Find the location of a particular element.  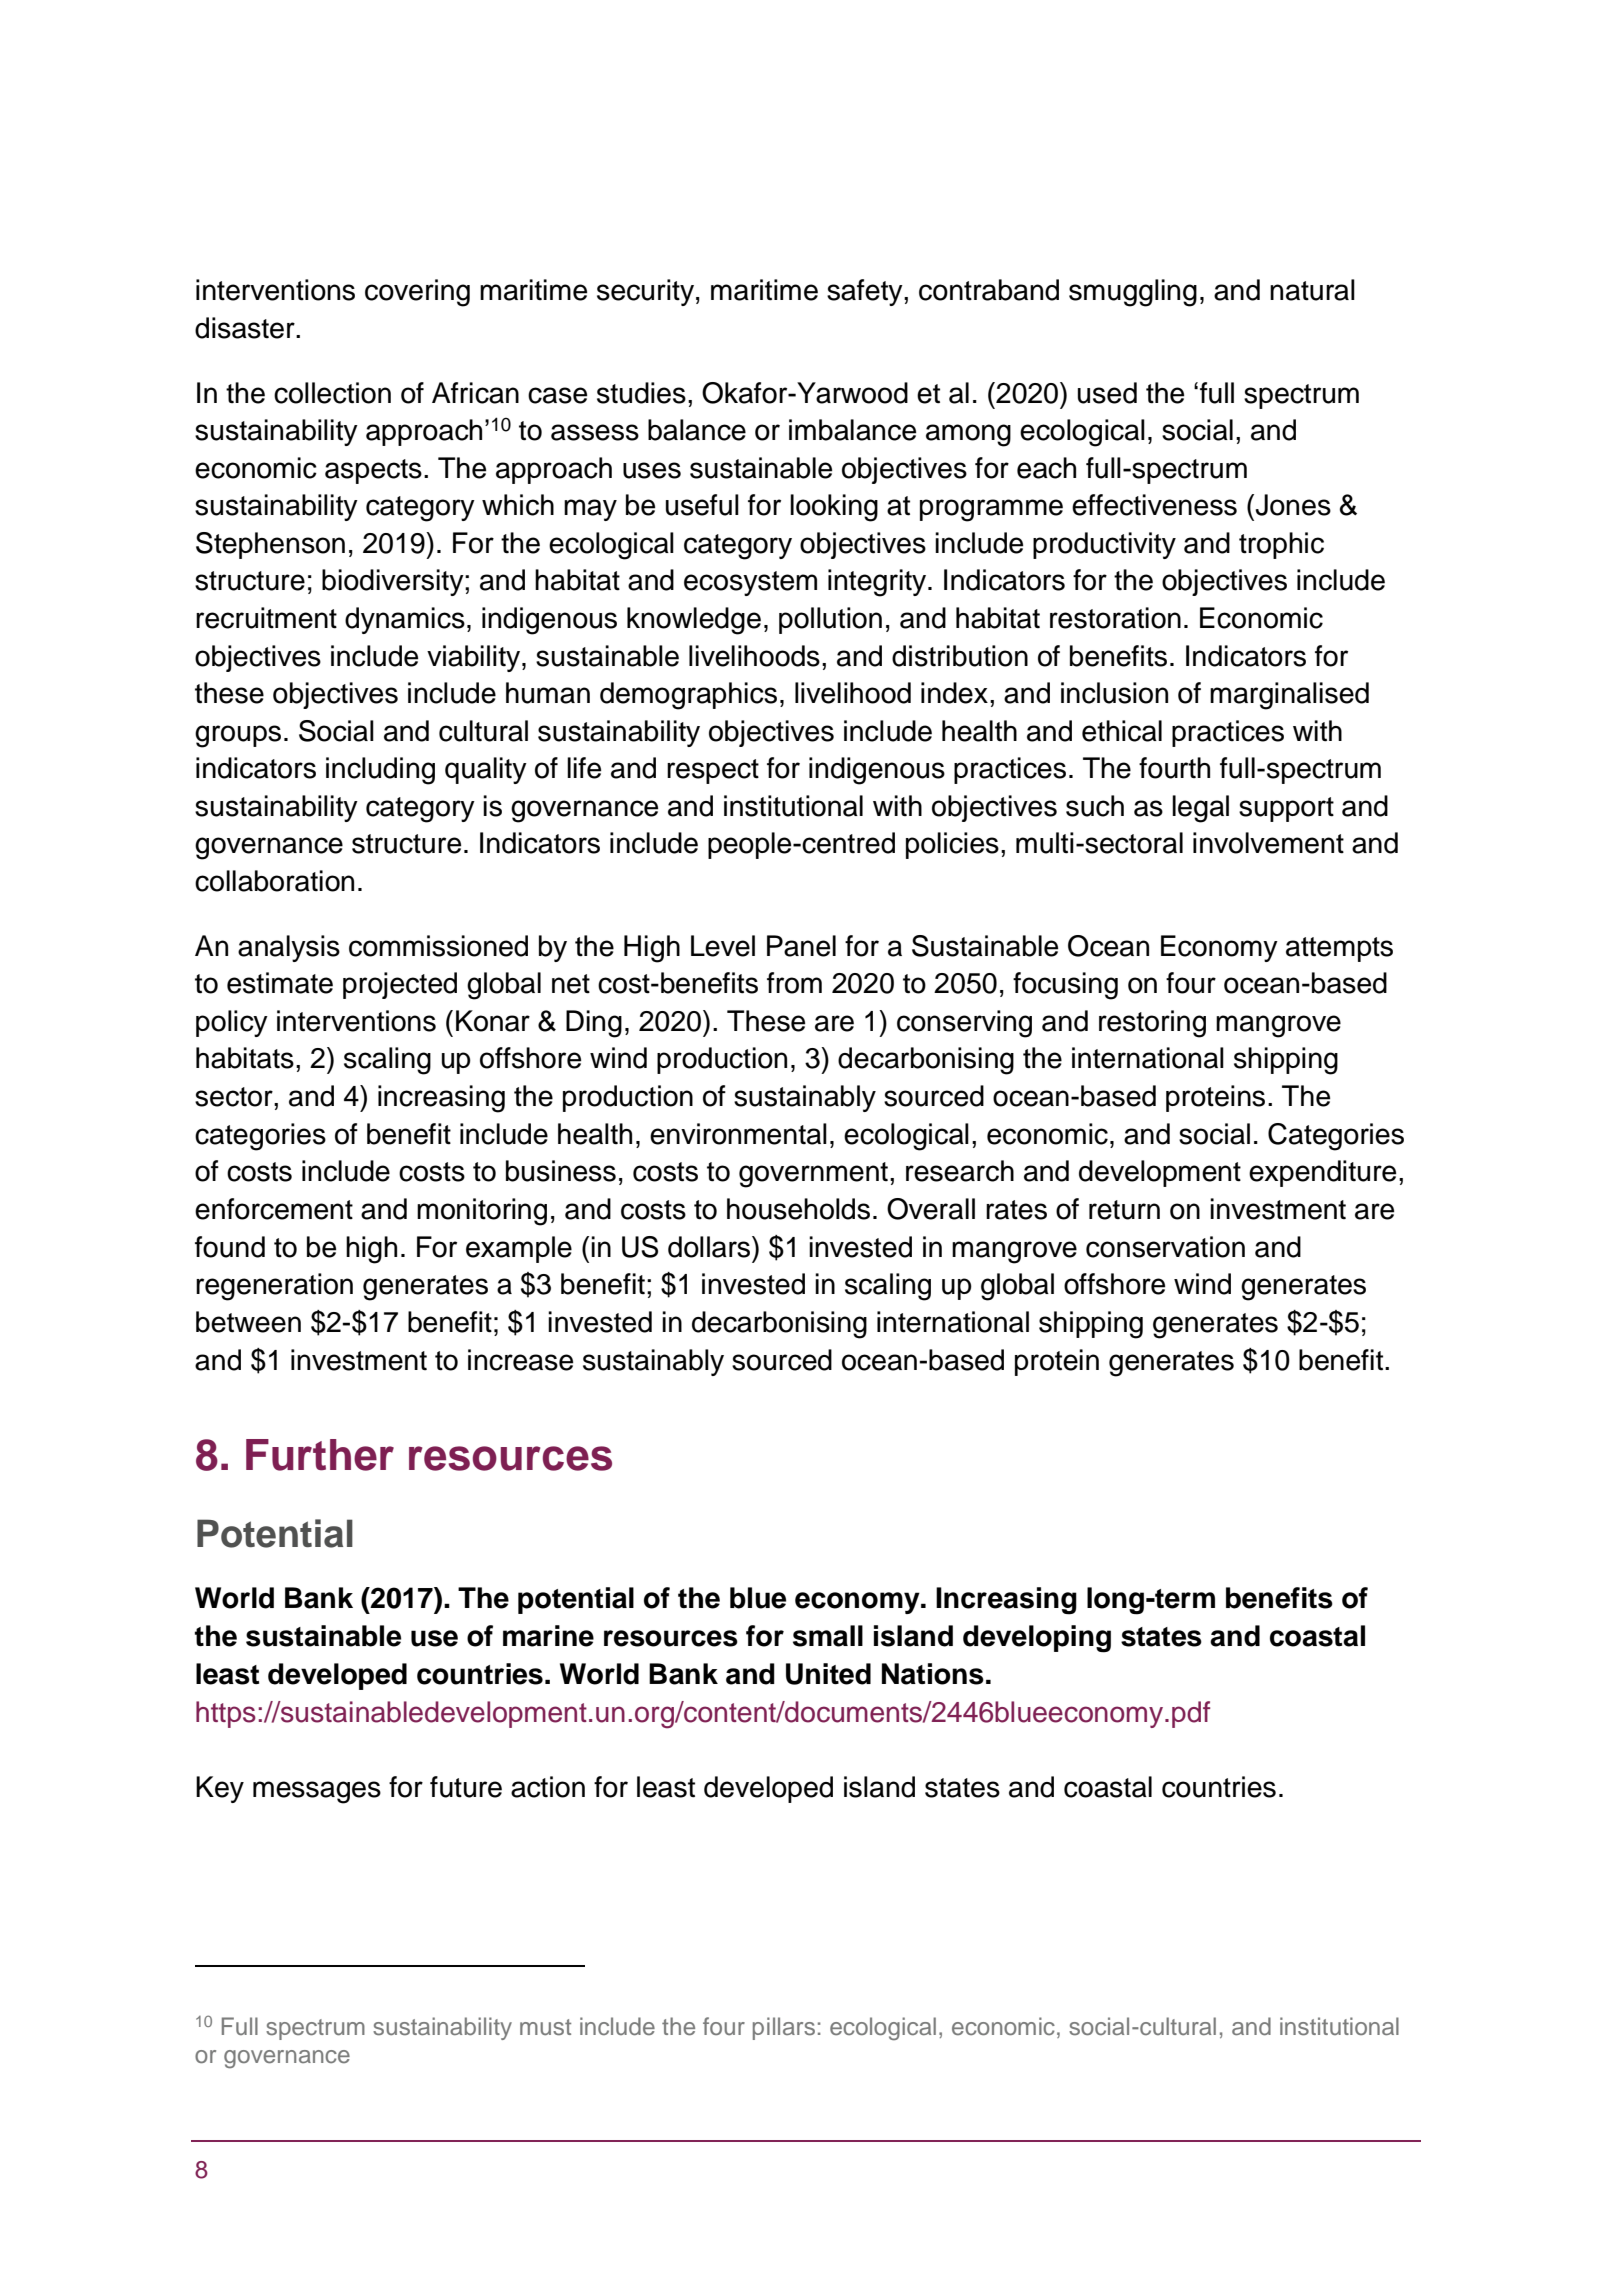

collaboration is located at coordinates (274, 881).
